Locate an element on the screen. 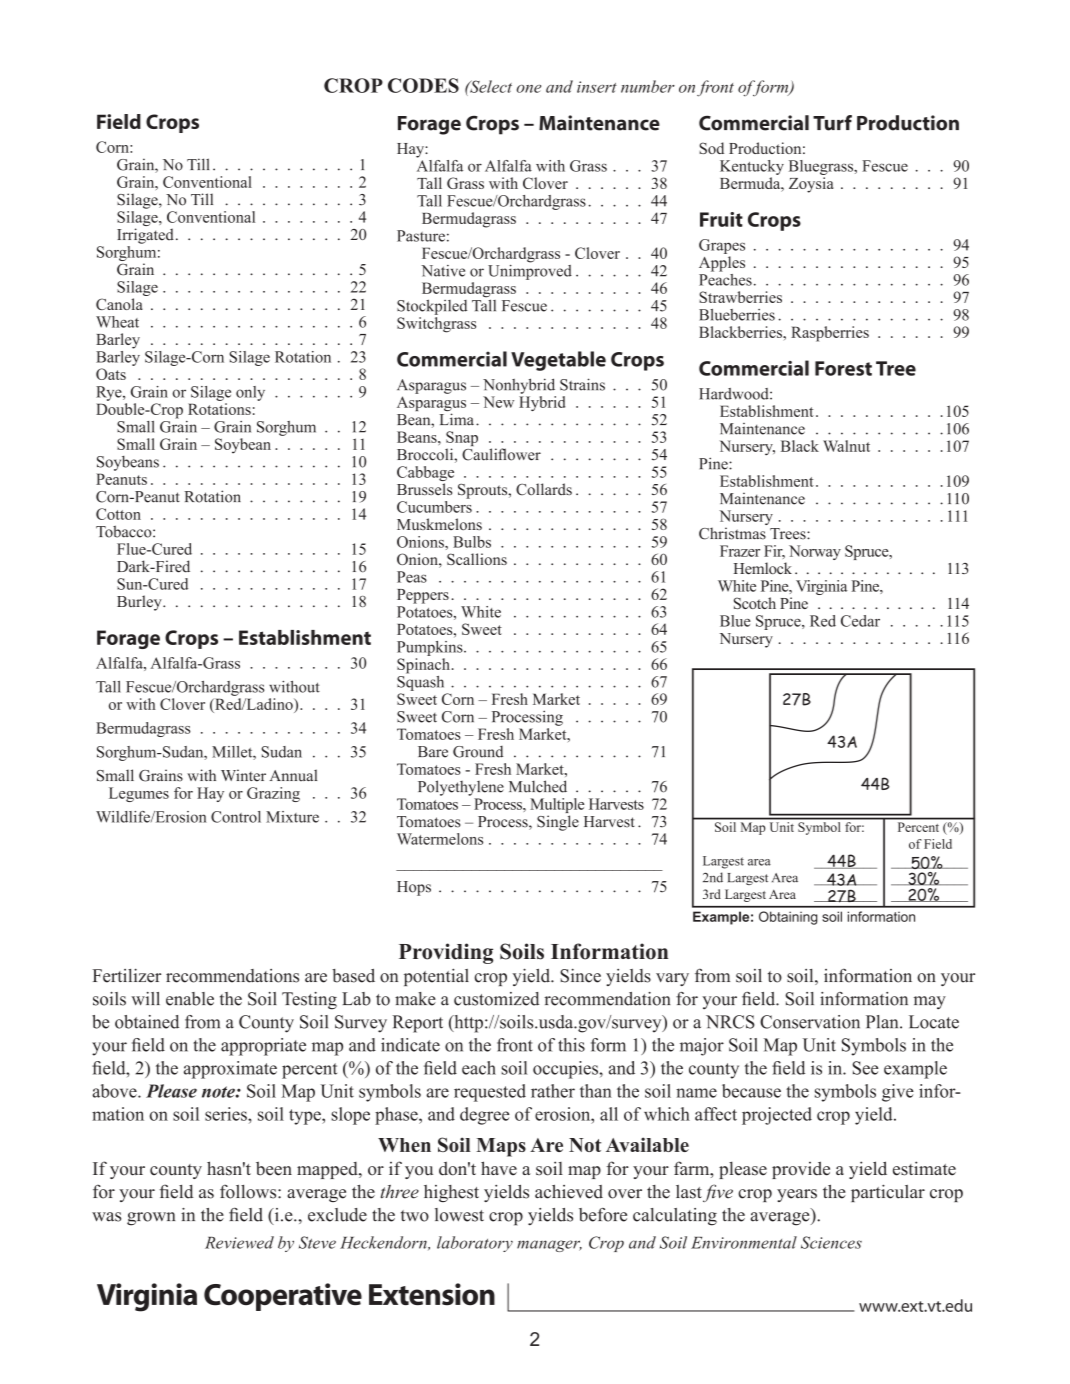  Obtaining is located at coordinates (788, 918).
